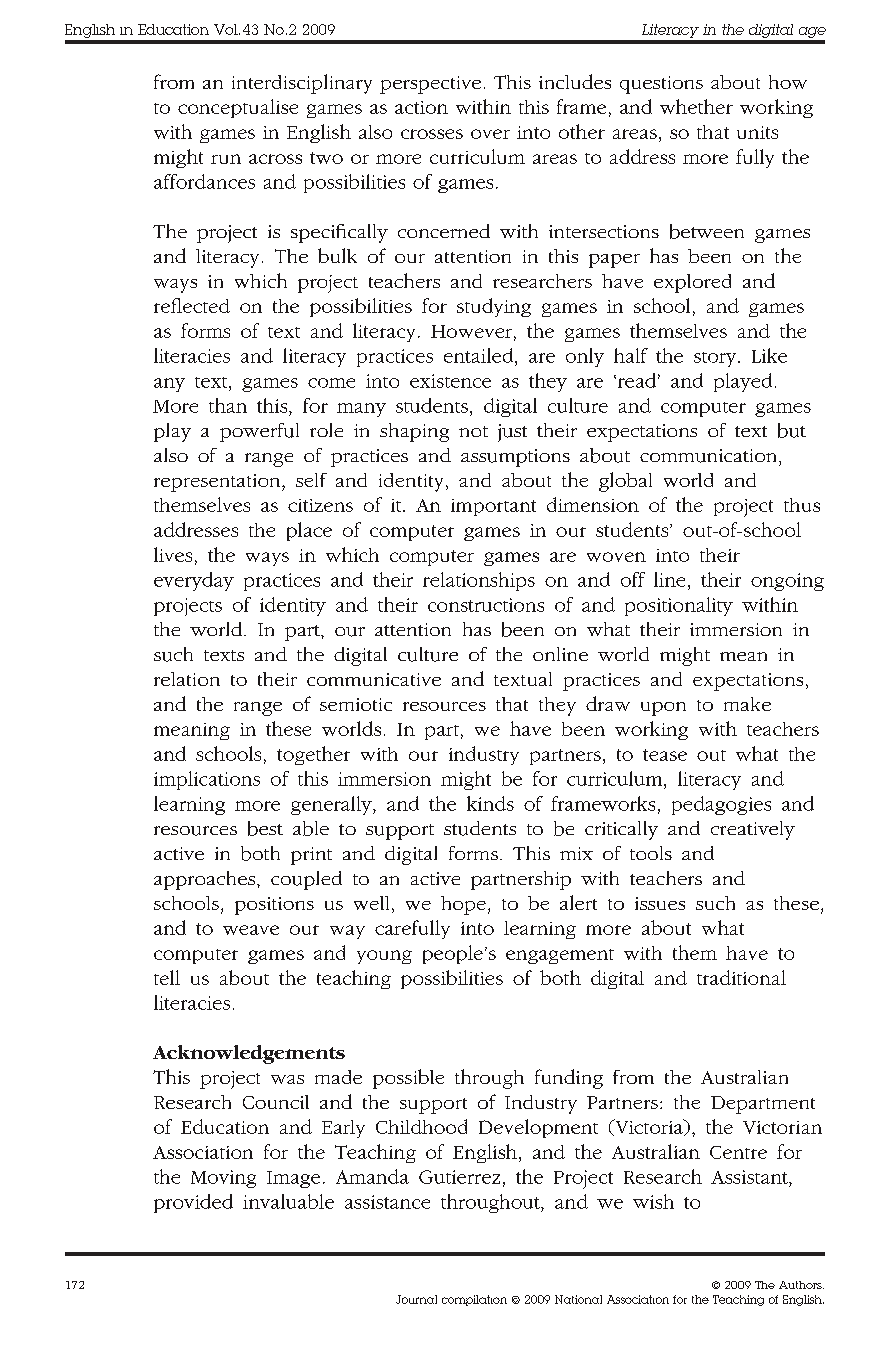 This document has height=1351, width=896. I want to click on make, so click(747, 704).
